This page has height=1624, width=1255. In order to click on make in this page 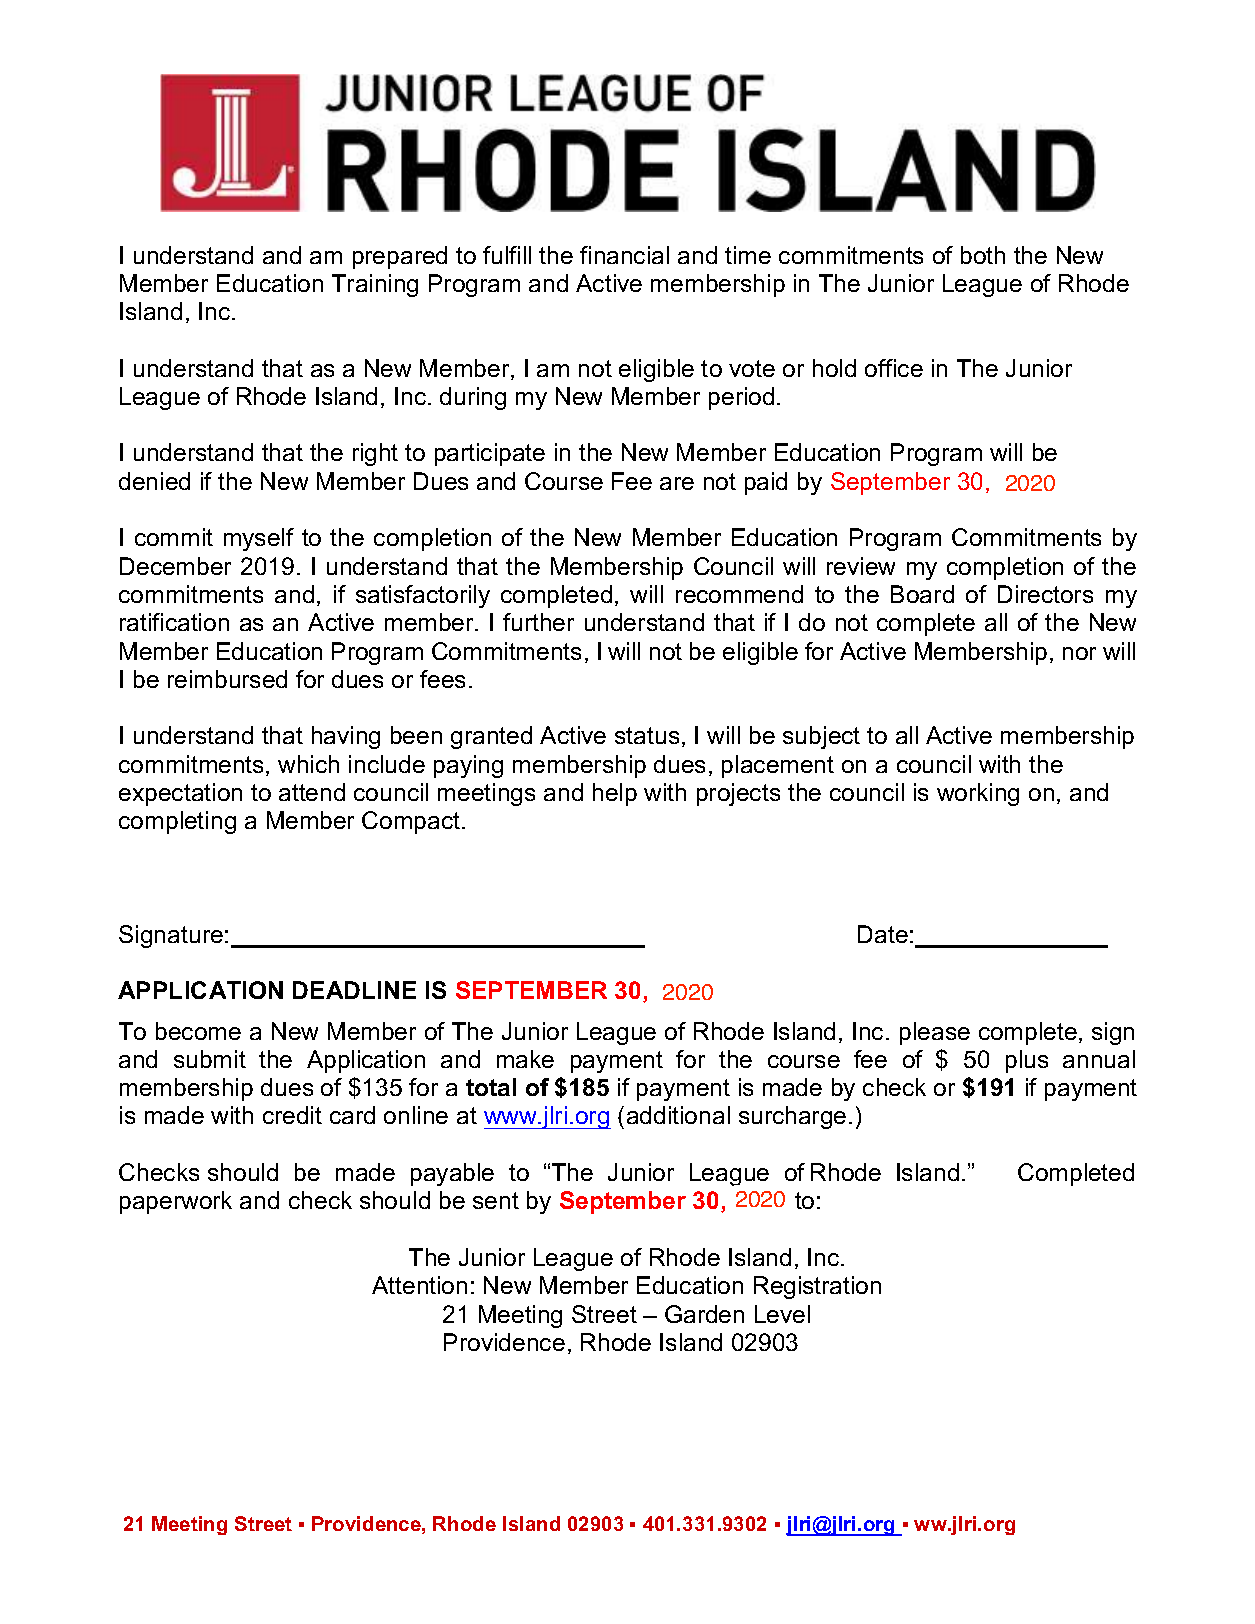, I will do `click(525, 1059)`.
